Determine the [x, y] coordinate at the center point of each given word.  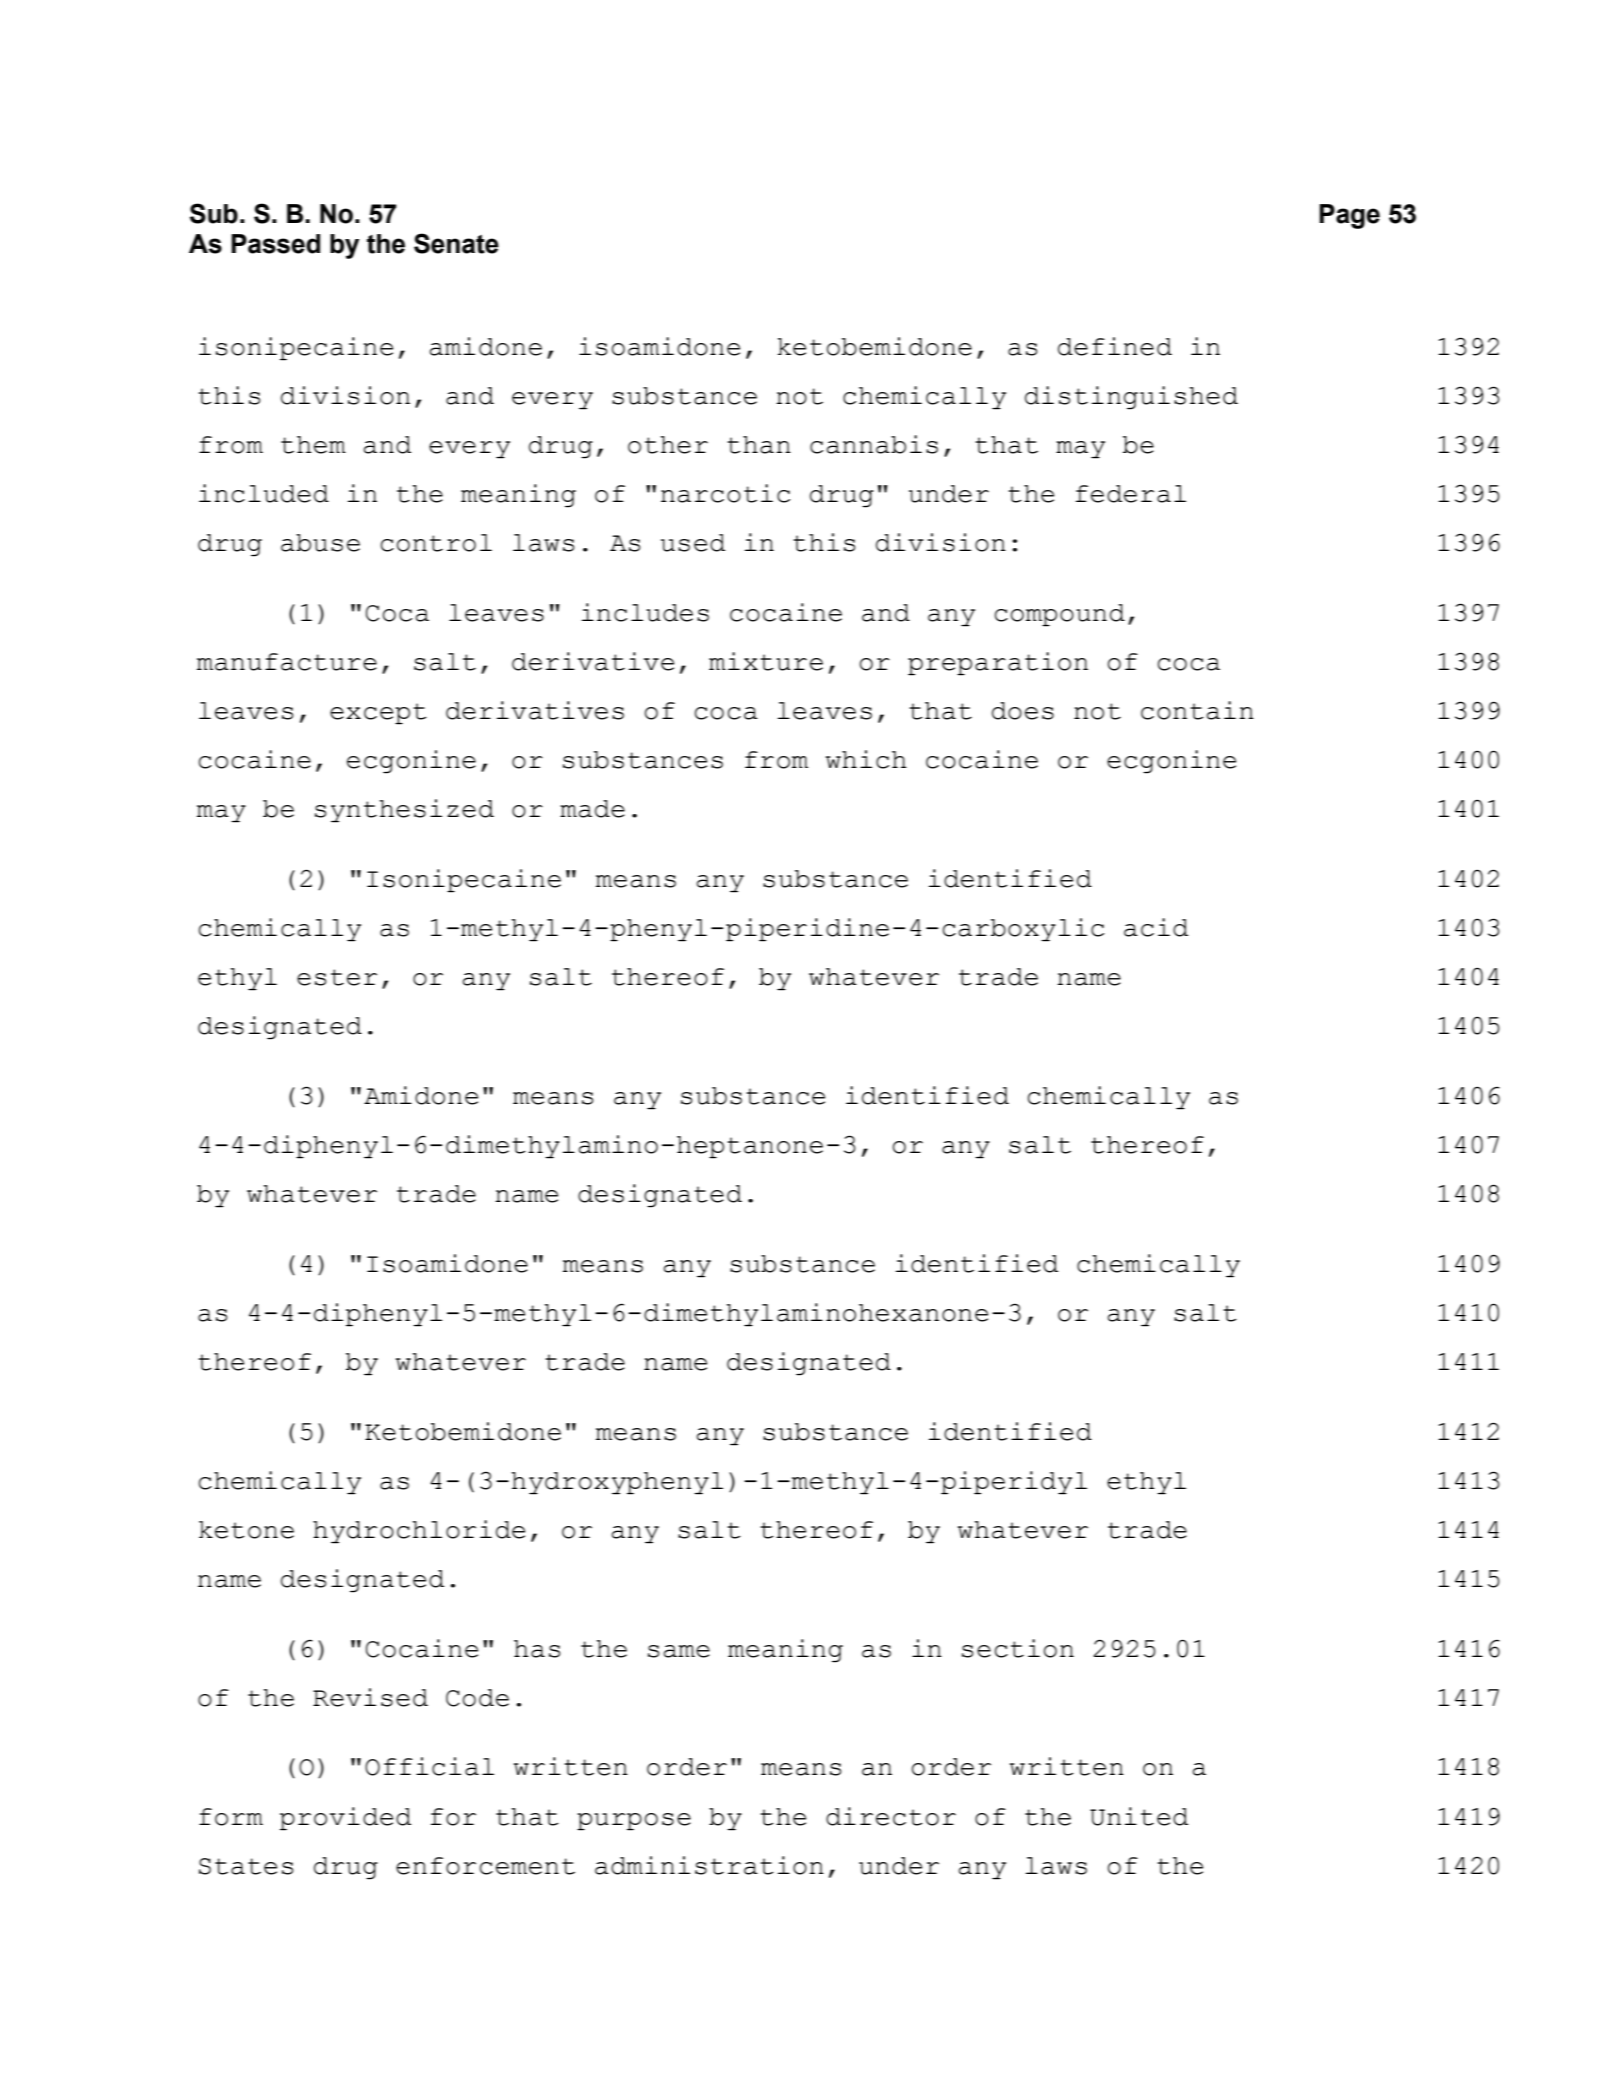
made [592, 809]
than [759, 445]
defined [1115, 346]
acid [1156, 927]
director [891, 1816]
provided [345, 1819]
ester [337, 977]
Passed [275, 244]
